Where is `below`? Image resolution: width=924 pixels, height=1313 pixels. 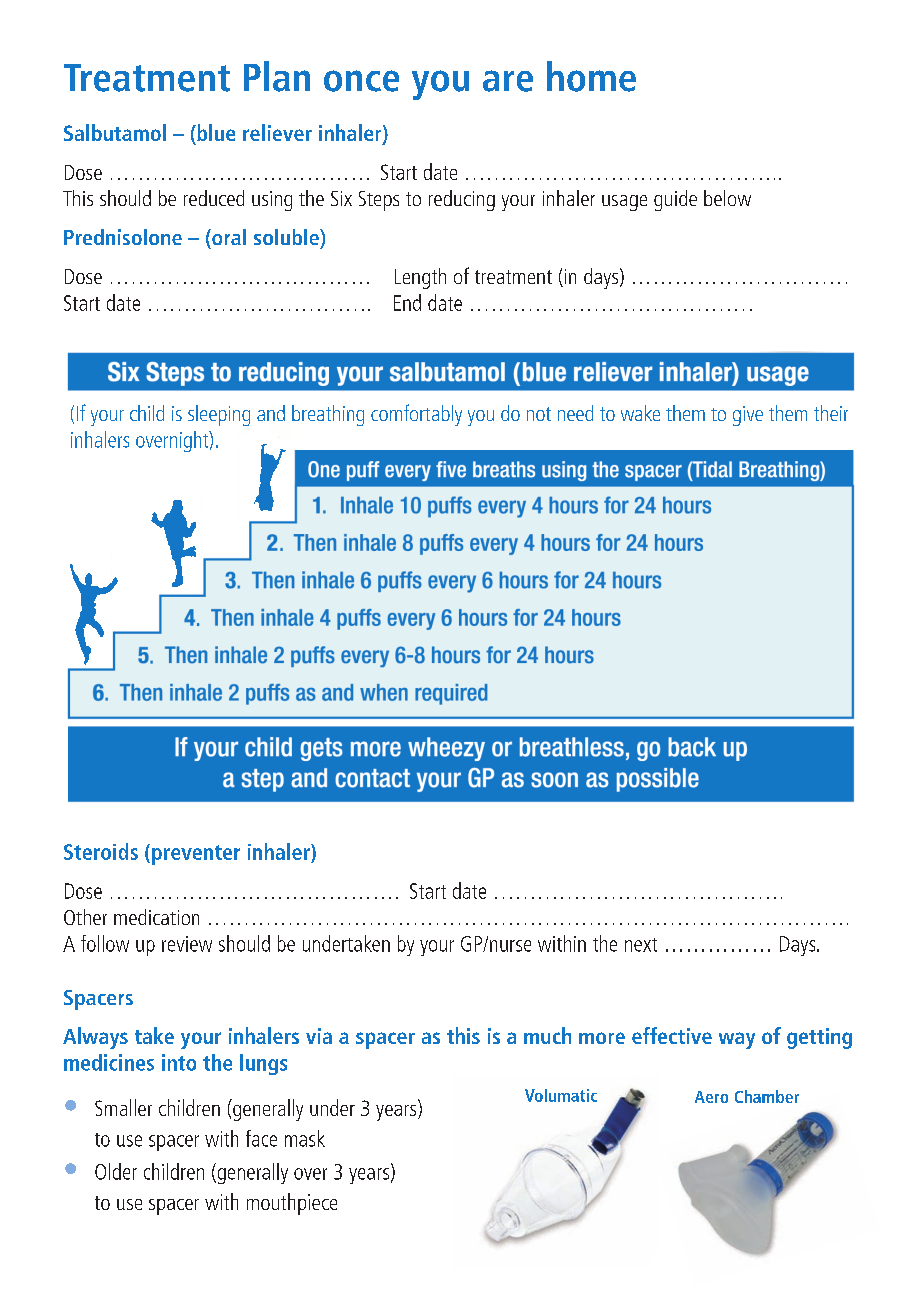 below is located at coordinates (727, 198).
